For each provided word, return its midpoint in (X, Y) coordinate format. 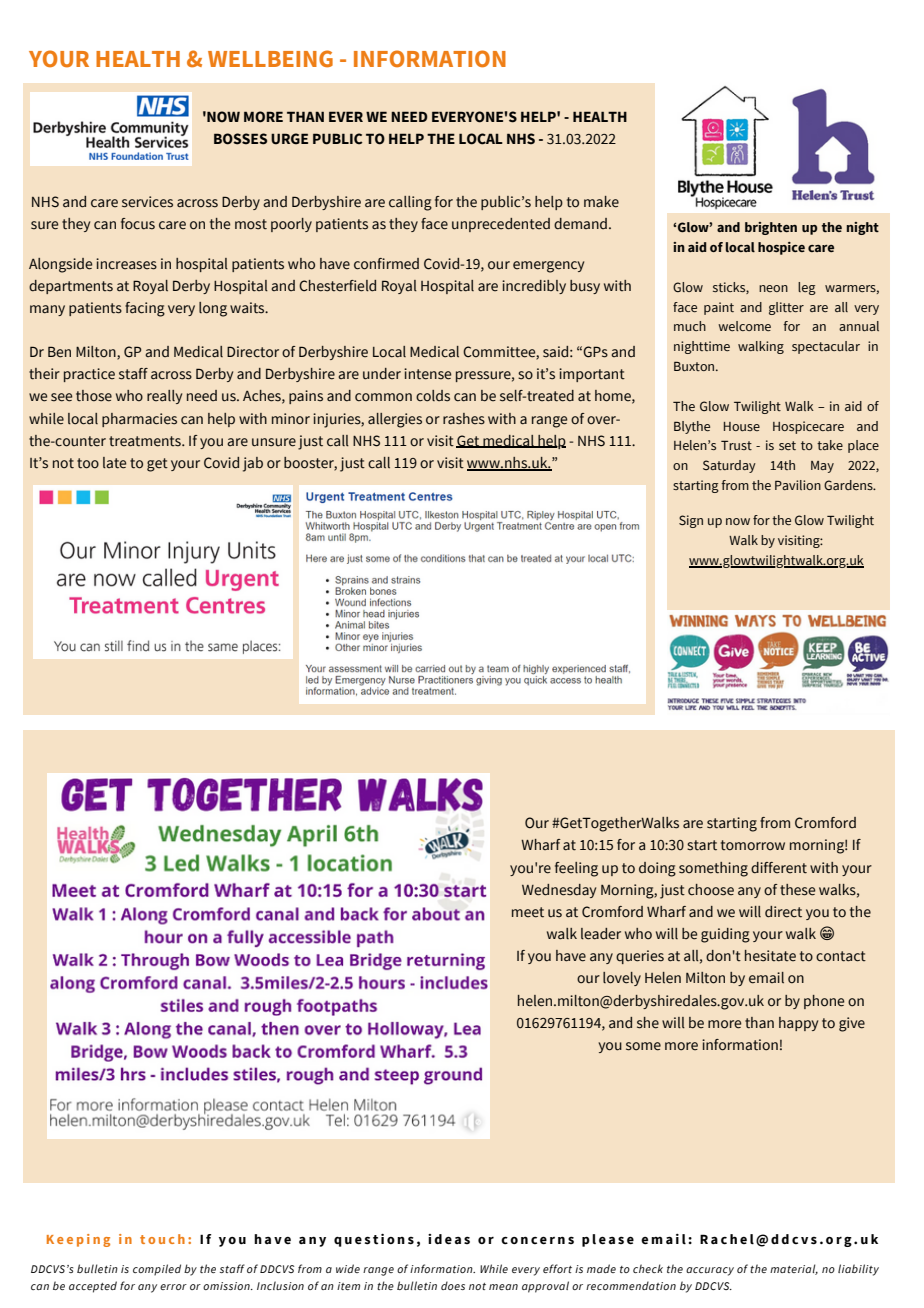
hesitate (770, 956)
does (453, 1285)
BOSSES (240, 139)
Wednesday (559, 891)
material (794, 1269)
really (164, 397)
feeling (576, 869)
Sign (691, 521)
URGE (289, 139)
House (742, 426)
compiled (157, 1270)
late (114, 463)
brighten (771, 228)
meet (528, 912)
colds (433, 396)
